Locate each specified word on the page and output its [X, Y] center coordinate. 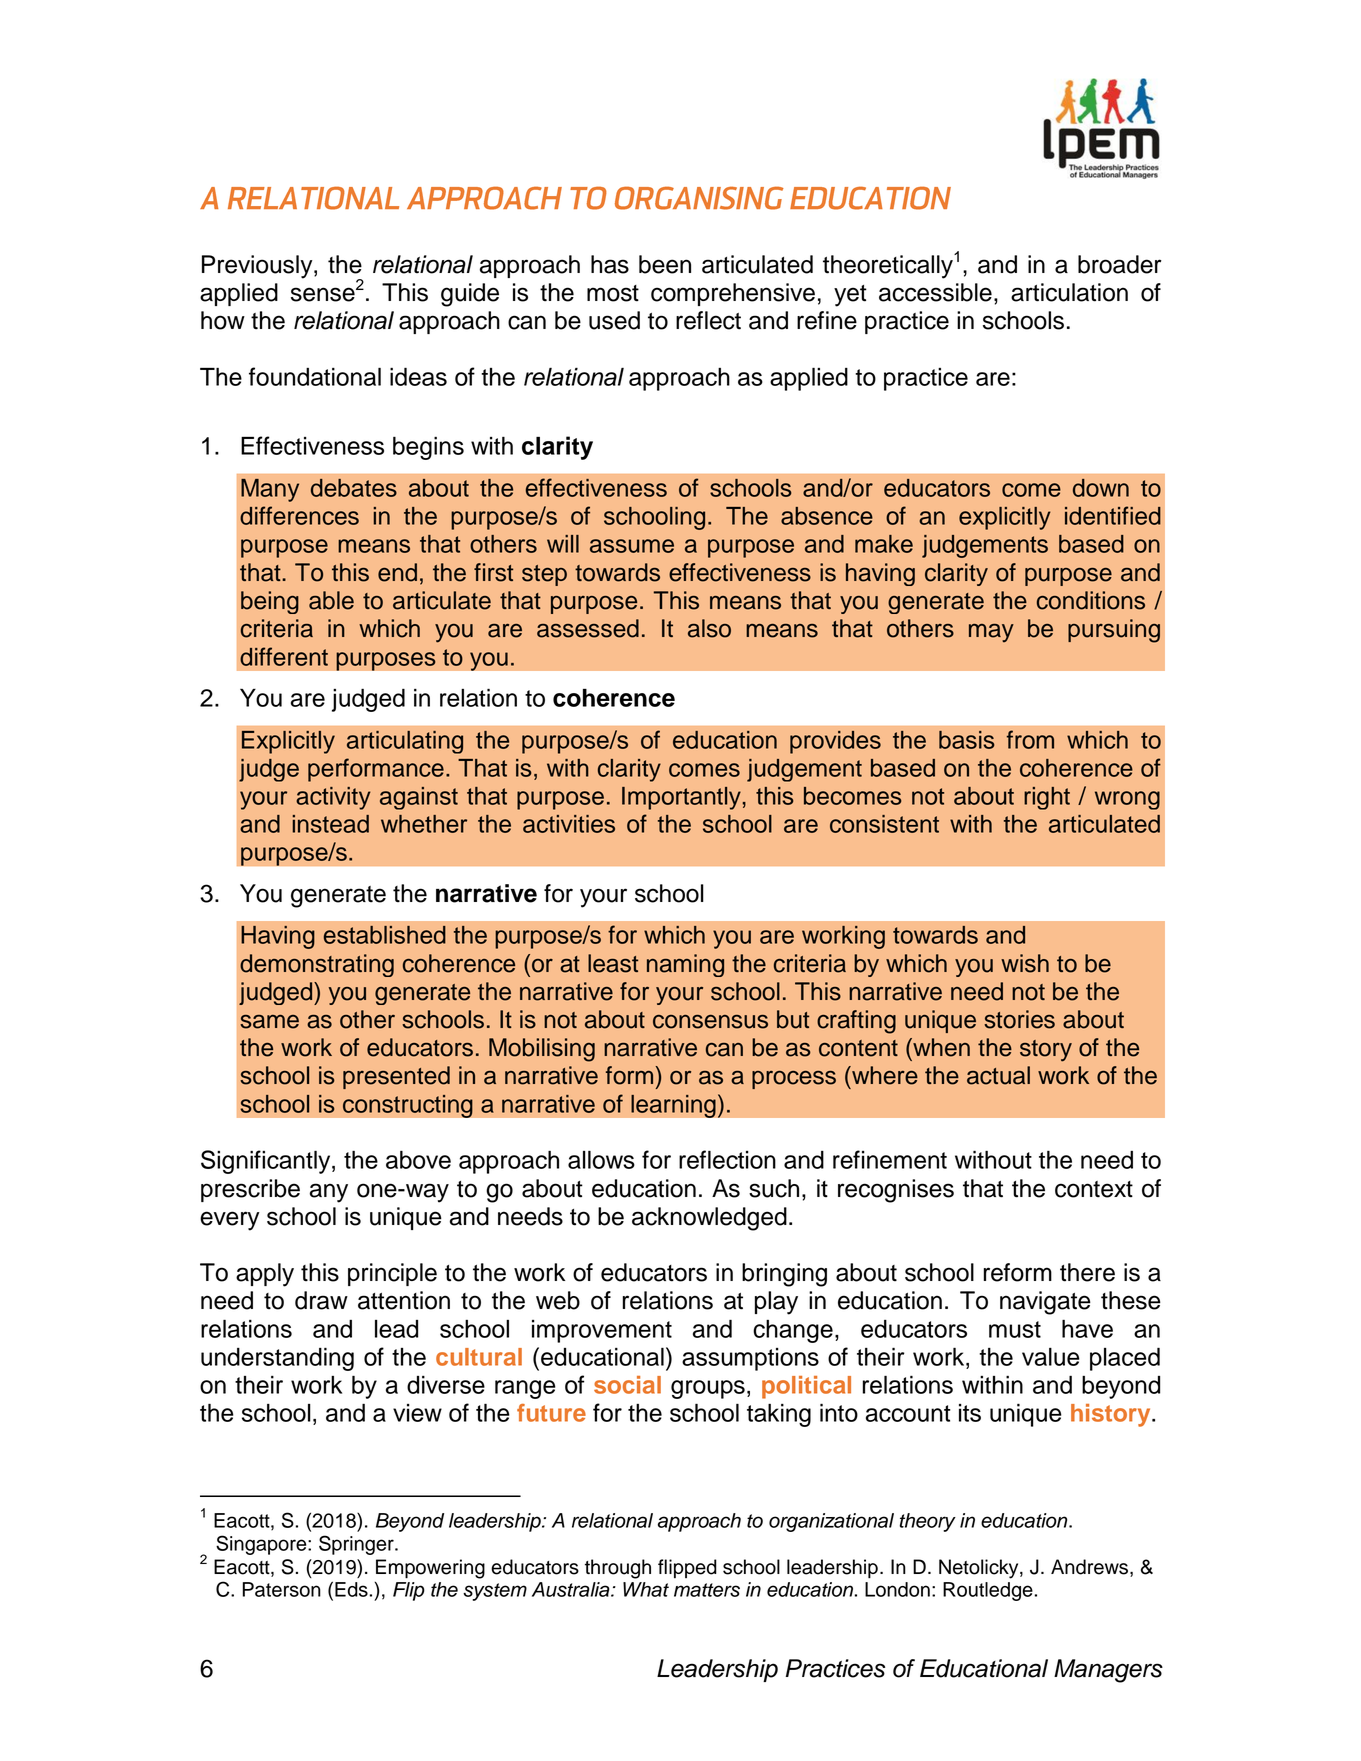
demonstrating [317, 965]
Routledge [988, 1591]
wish [1025, 963]
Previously [258, 267]
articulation [1069, 292]
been [665, 264]
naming [685, 965]
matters [707, 1590]
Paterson [281, 1589]
